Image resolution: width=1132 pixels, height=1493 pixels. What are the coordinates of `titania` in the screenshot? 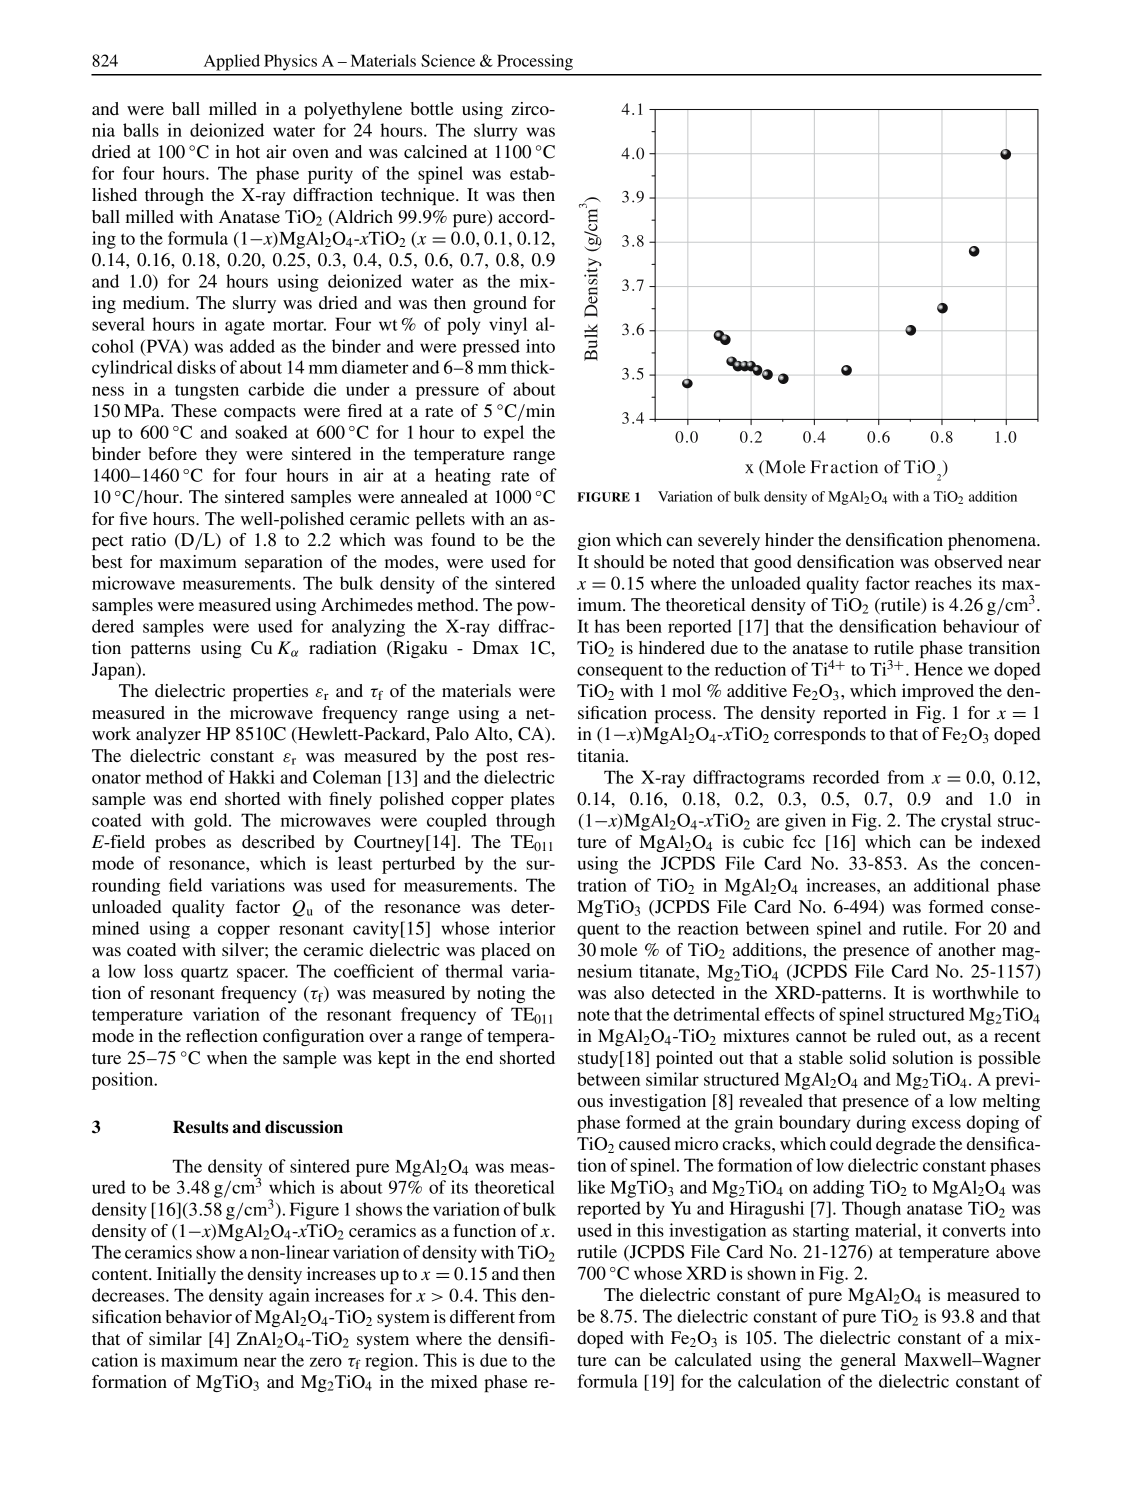 It's located at (602, 755).
